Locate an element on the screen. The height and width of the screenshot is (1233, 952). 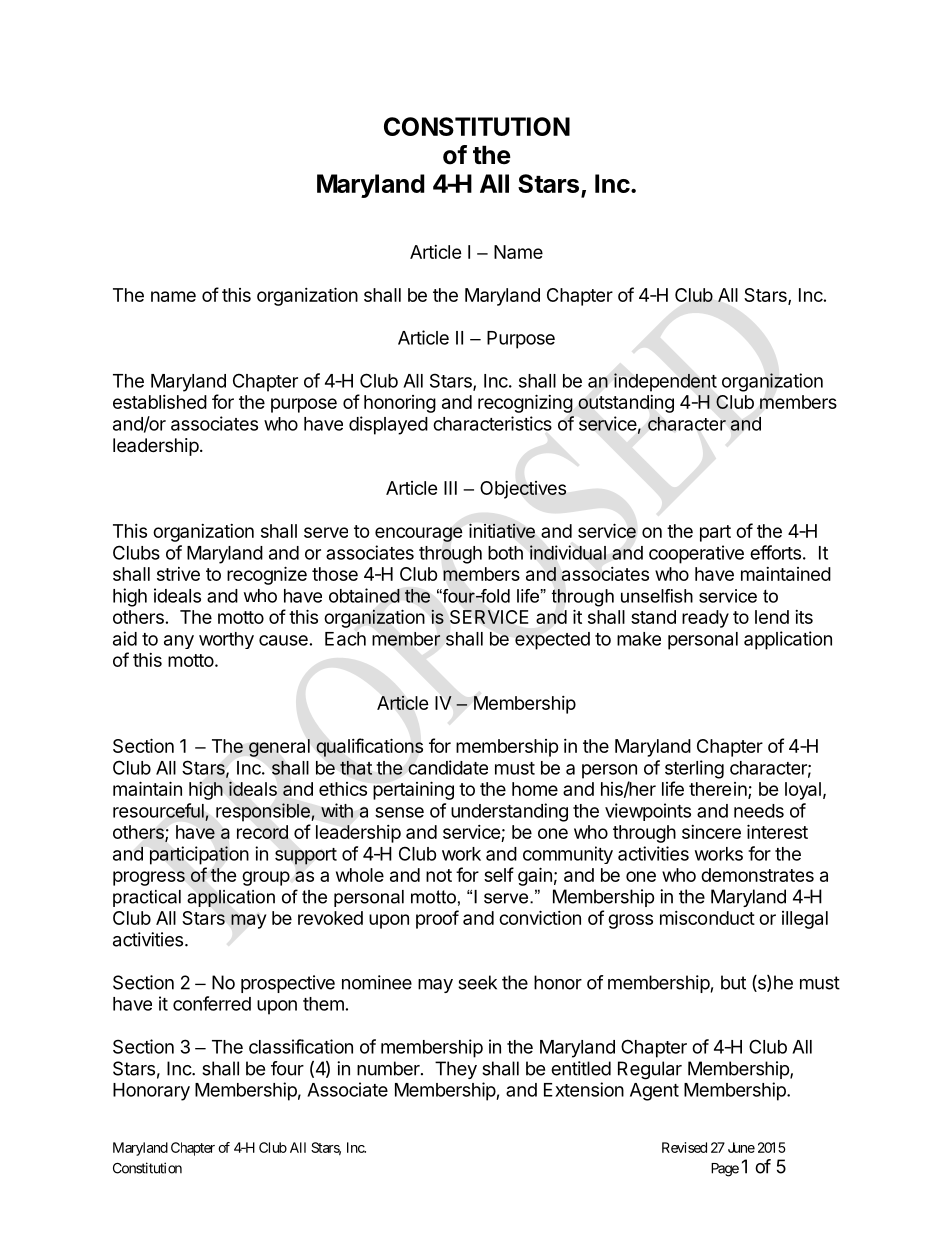
practical is located at coordinates (147, 898).
